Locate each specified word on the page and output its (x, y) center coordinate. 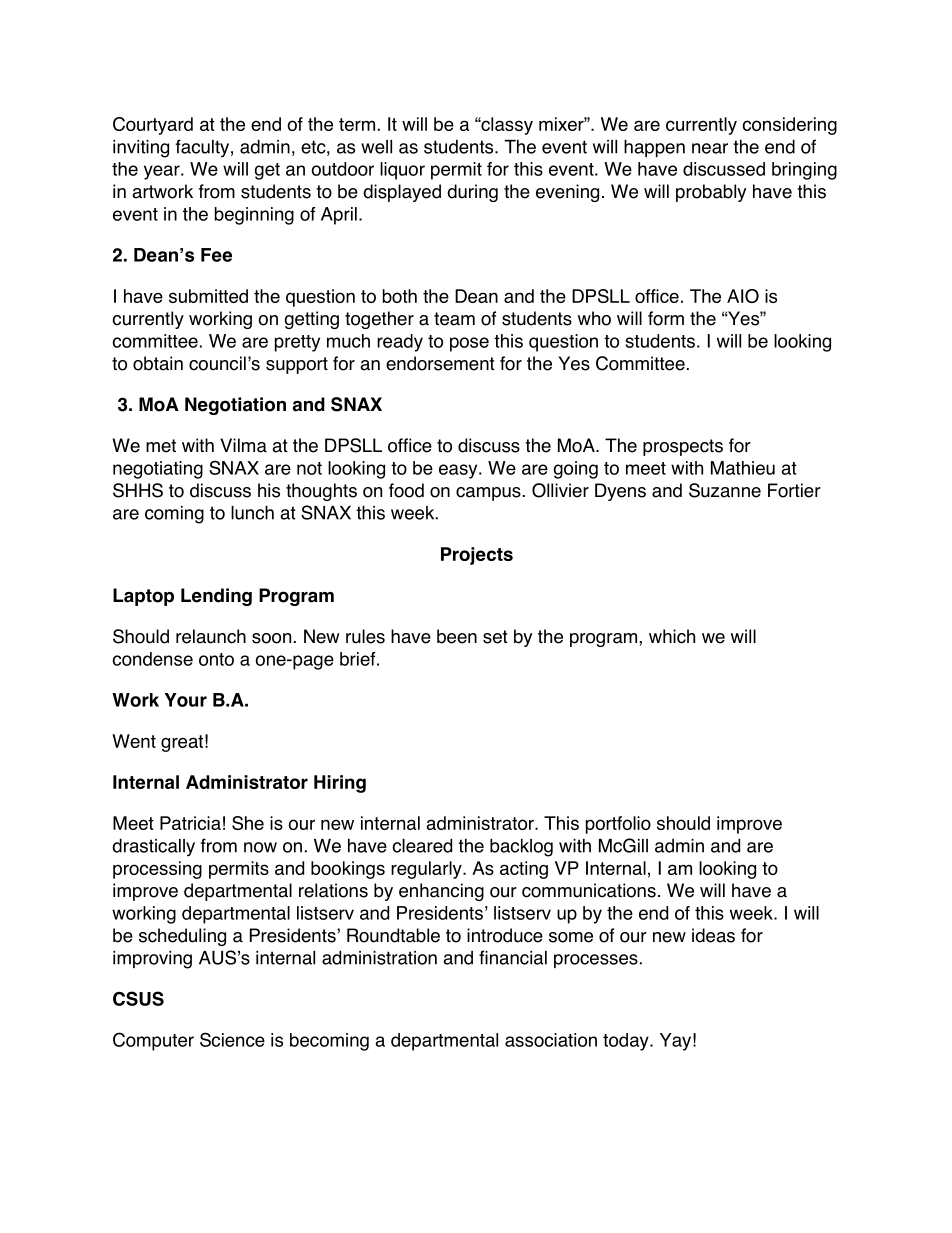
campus (488, 494)
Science (232, 1039)
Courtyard (153, 126)
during (472, 193)
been (457, 636)
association (551, 1040)
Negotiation (235, 406)
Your (186, 700)
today (627, 1042)
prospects (683, 447)
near (710, 148)
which (672, 636)
